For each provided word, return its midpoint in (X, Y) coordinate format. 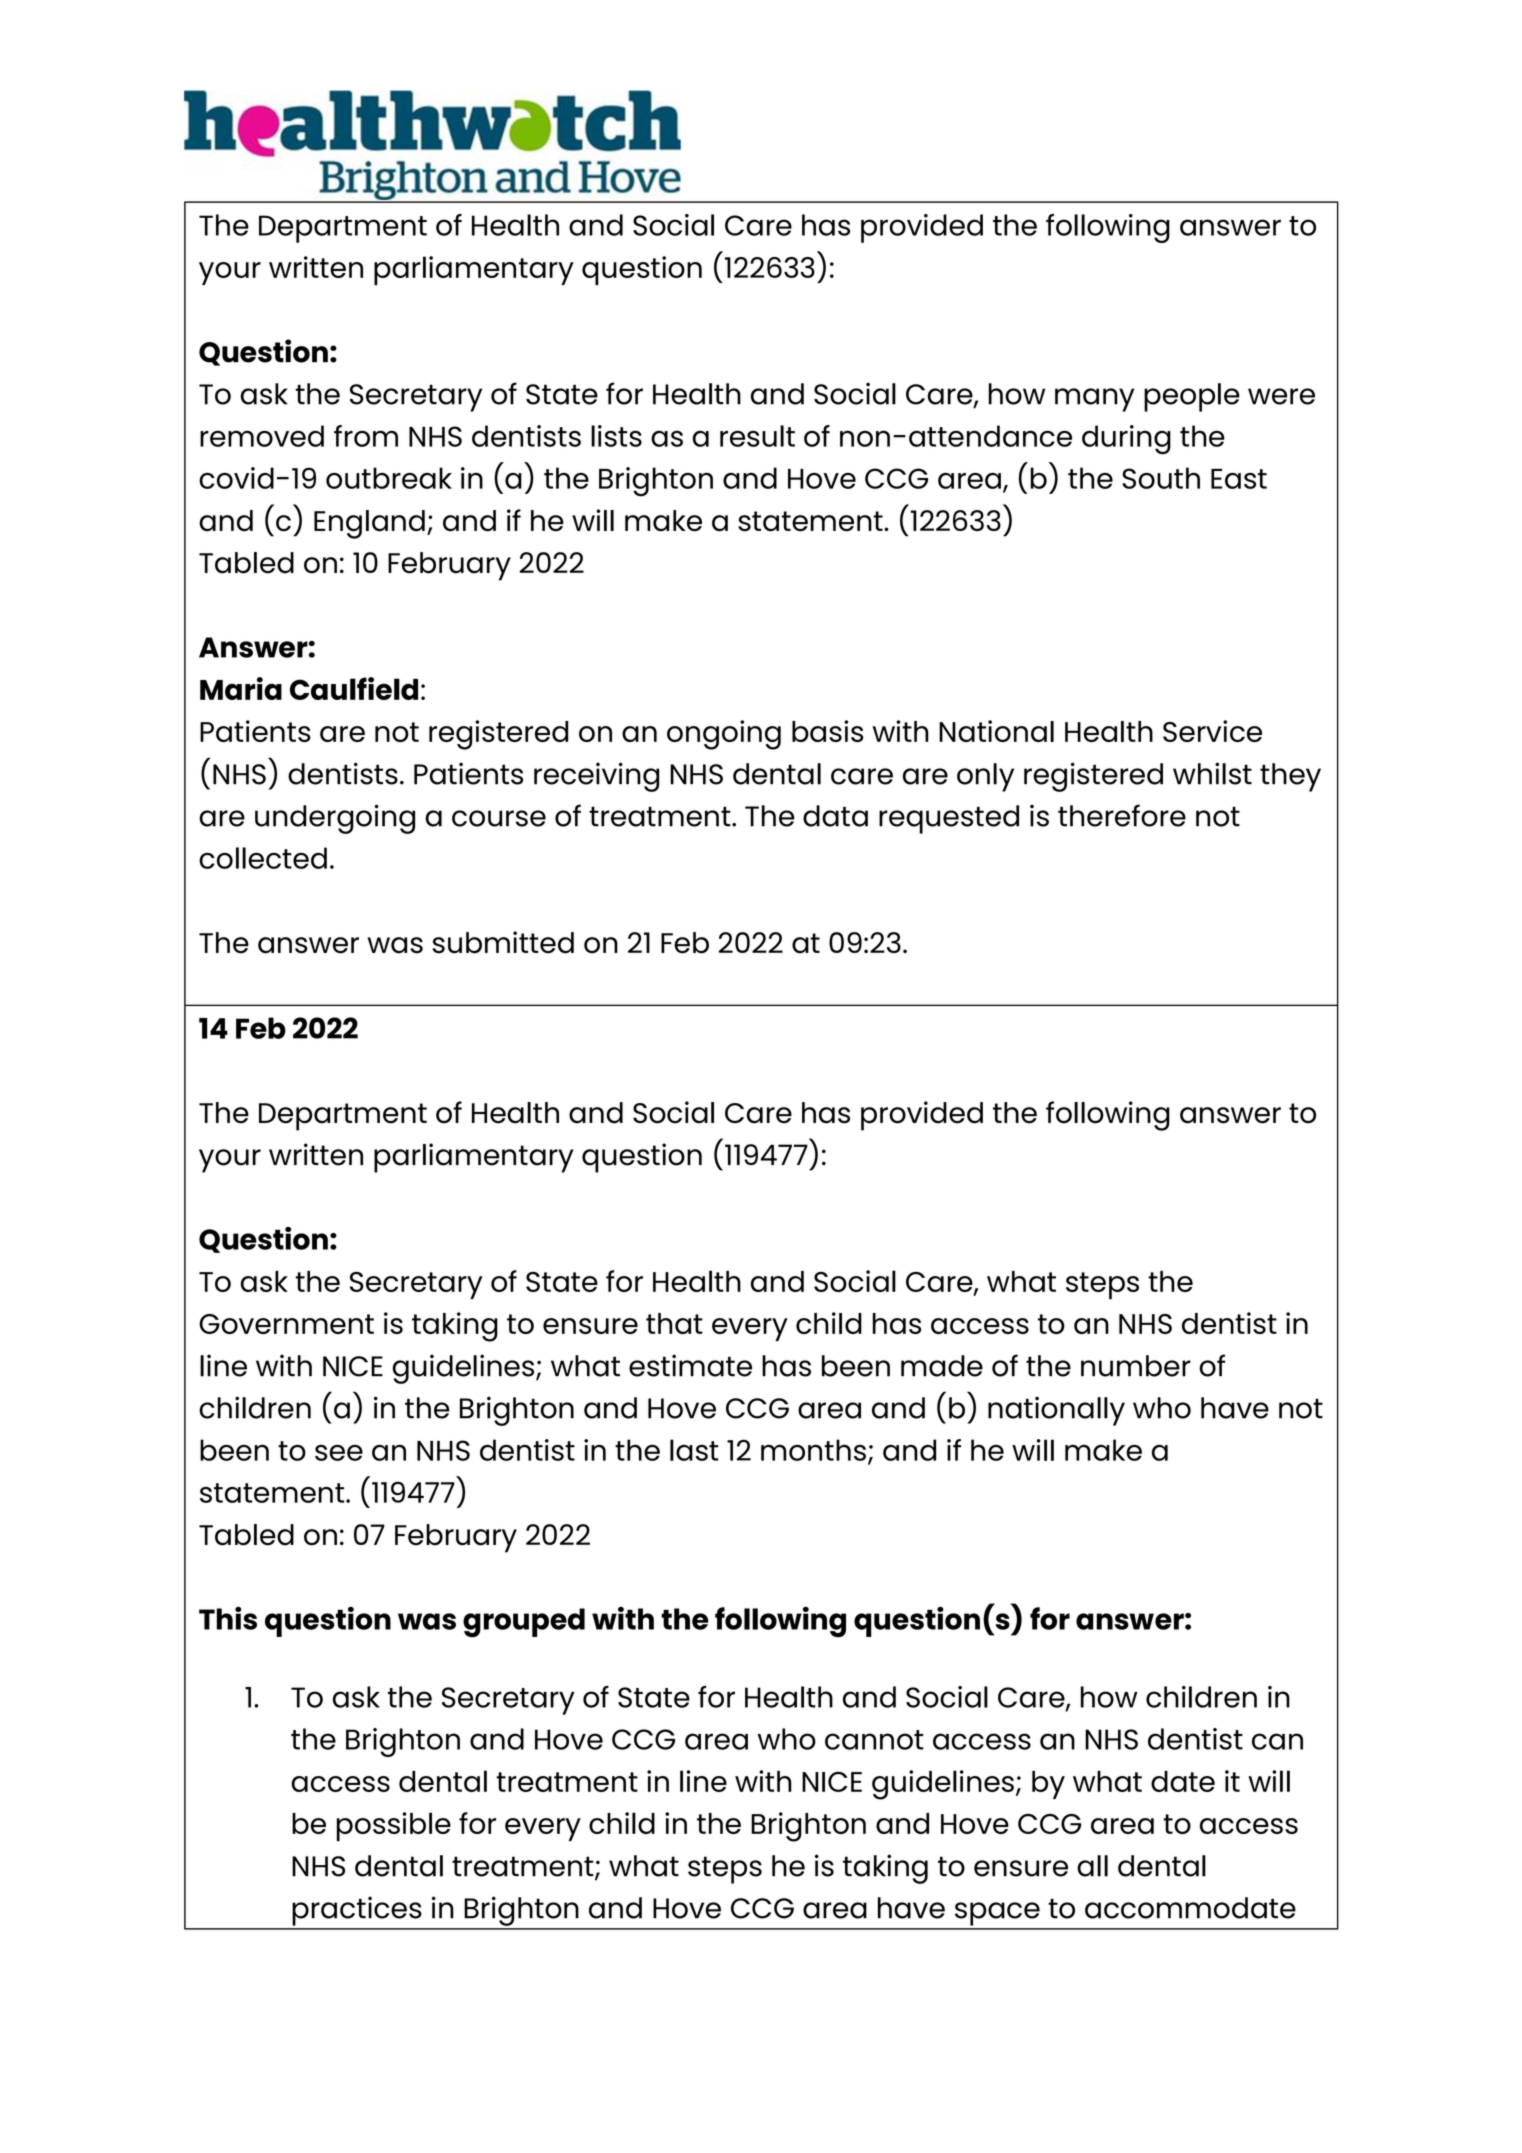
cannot (874, 1740)
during (1126, 439)
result (757, 436)
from (366, 436)
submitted (503, 942)
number (1136, 1366)
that (674, 1323)
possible (394, 1826)
